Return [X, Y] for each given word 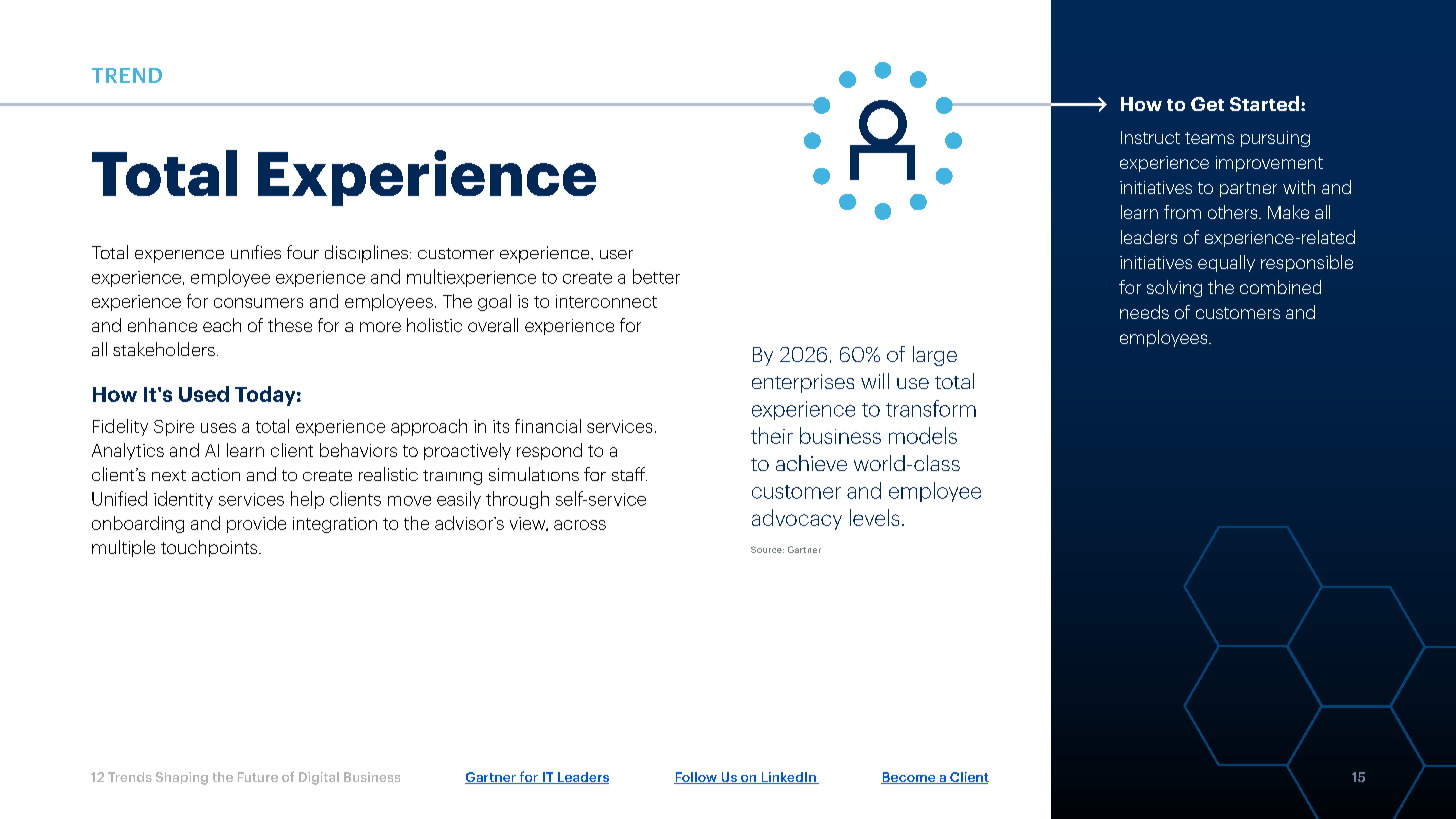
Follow [696, 778]
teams [1209, 138]
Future [258, 777]
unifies [256, 252]
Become [909, 778]
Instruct [1150, 137]
